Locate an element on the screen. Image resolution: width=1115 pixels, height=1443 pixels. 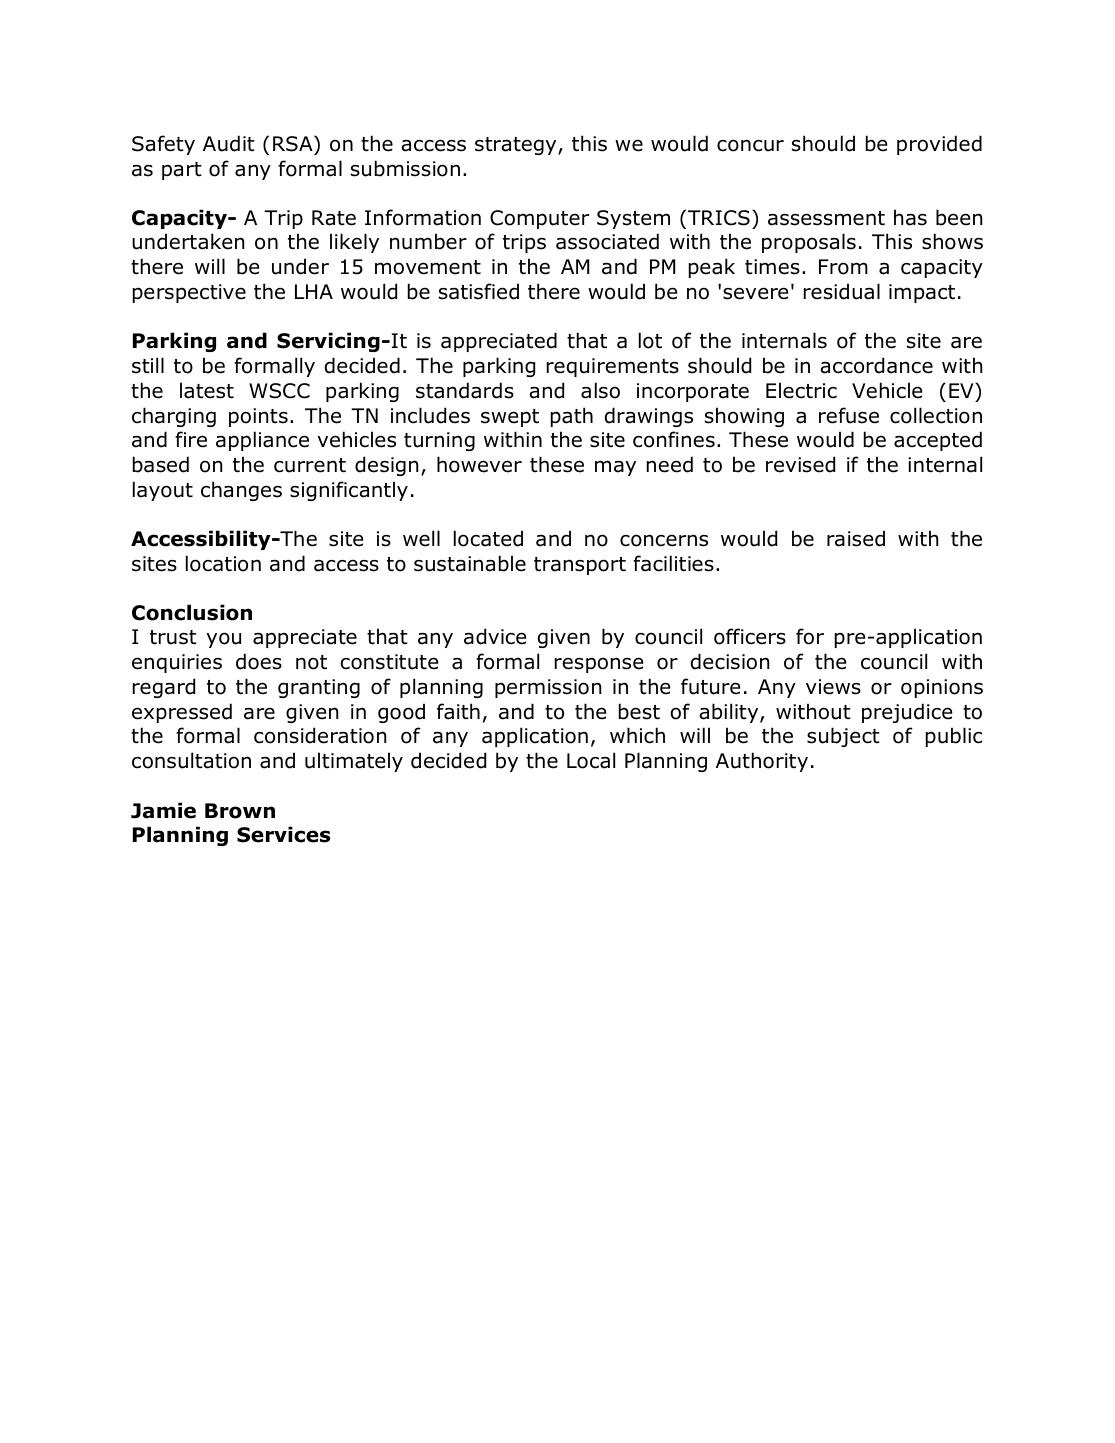
revised is located at coordinates (800, 464).
